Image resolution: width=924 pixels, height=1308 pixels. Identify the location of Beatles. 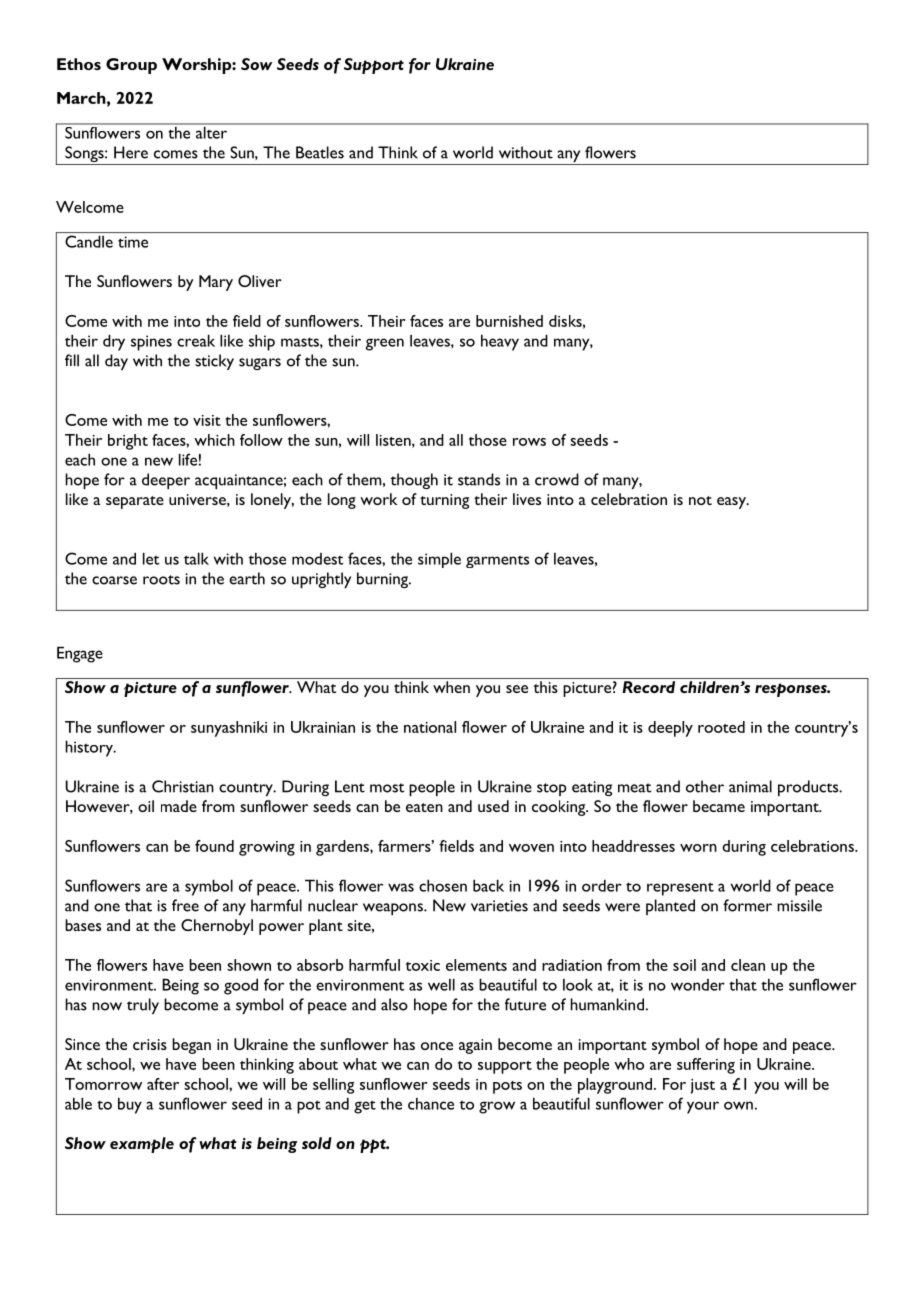
(320, 152).
